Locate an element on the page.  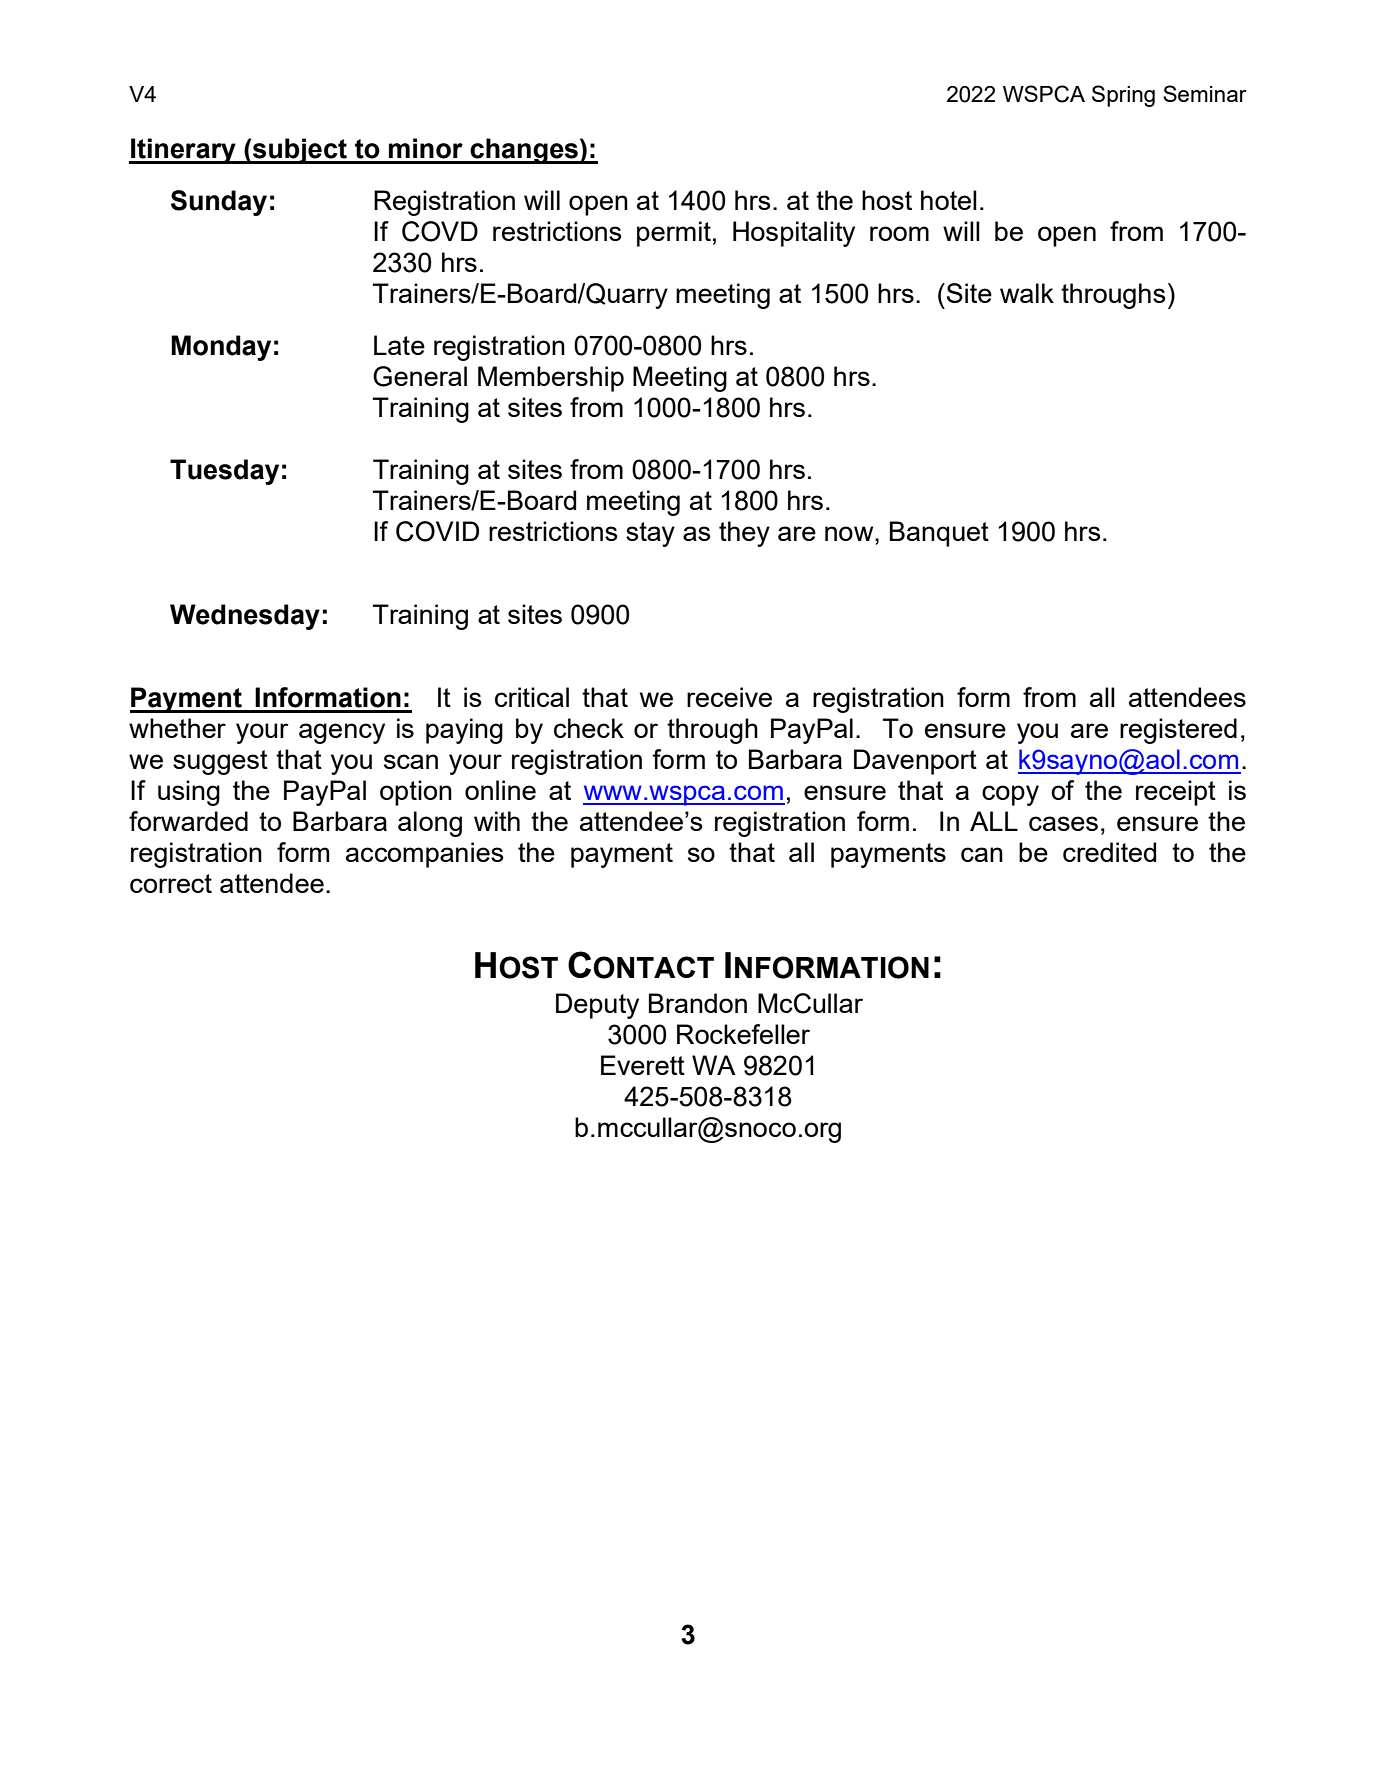
Banquet is located at coordinates (939, 534).
